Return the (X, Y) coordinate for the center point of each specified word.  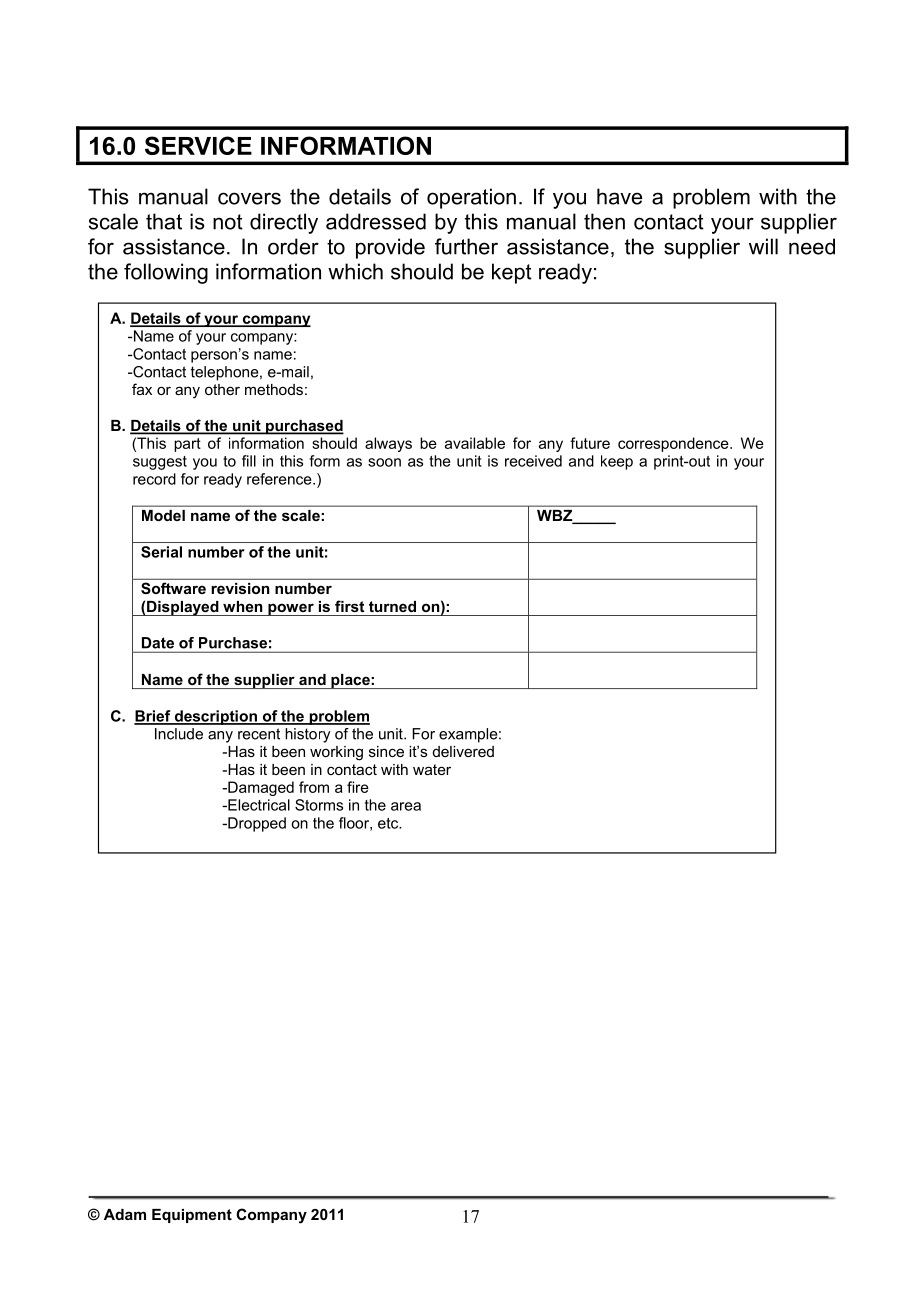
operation (471, 198)
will (763, 246)
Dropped (256, 824)
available (475, 443)
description (215, 717)
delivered (463, 751)
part (187, 445)
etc (389, 823)
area (406, 806)
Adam (125, 1214)
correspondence (674, 444)
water (432, 769)
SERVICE (198, 145)
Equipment (192, 1216)
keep (617, 462)
